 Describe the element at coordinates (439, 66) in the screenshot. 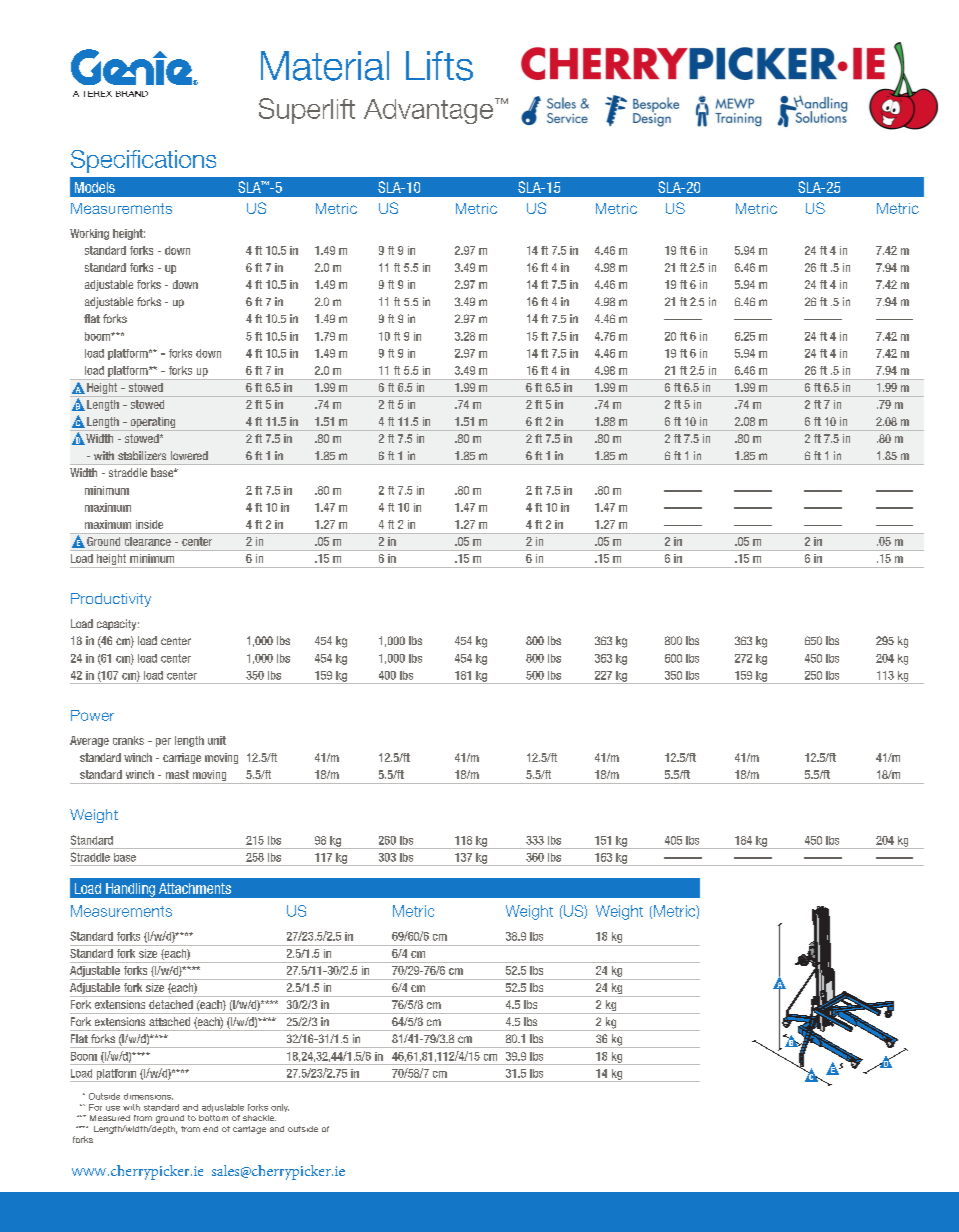

I see `Lifts` at that location.
